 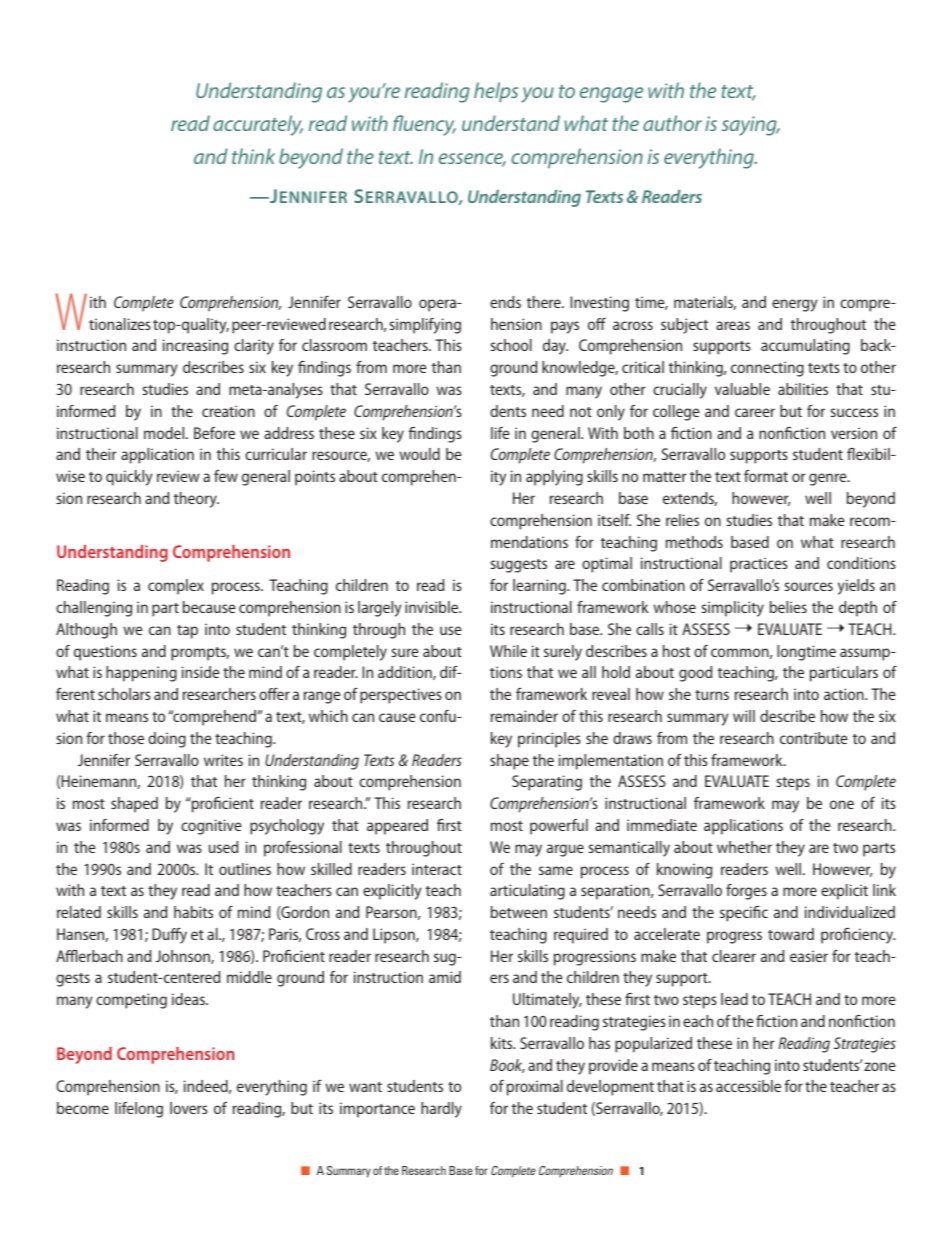 I want to click on lovers, so click(x=189, y=1108).
